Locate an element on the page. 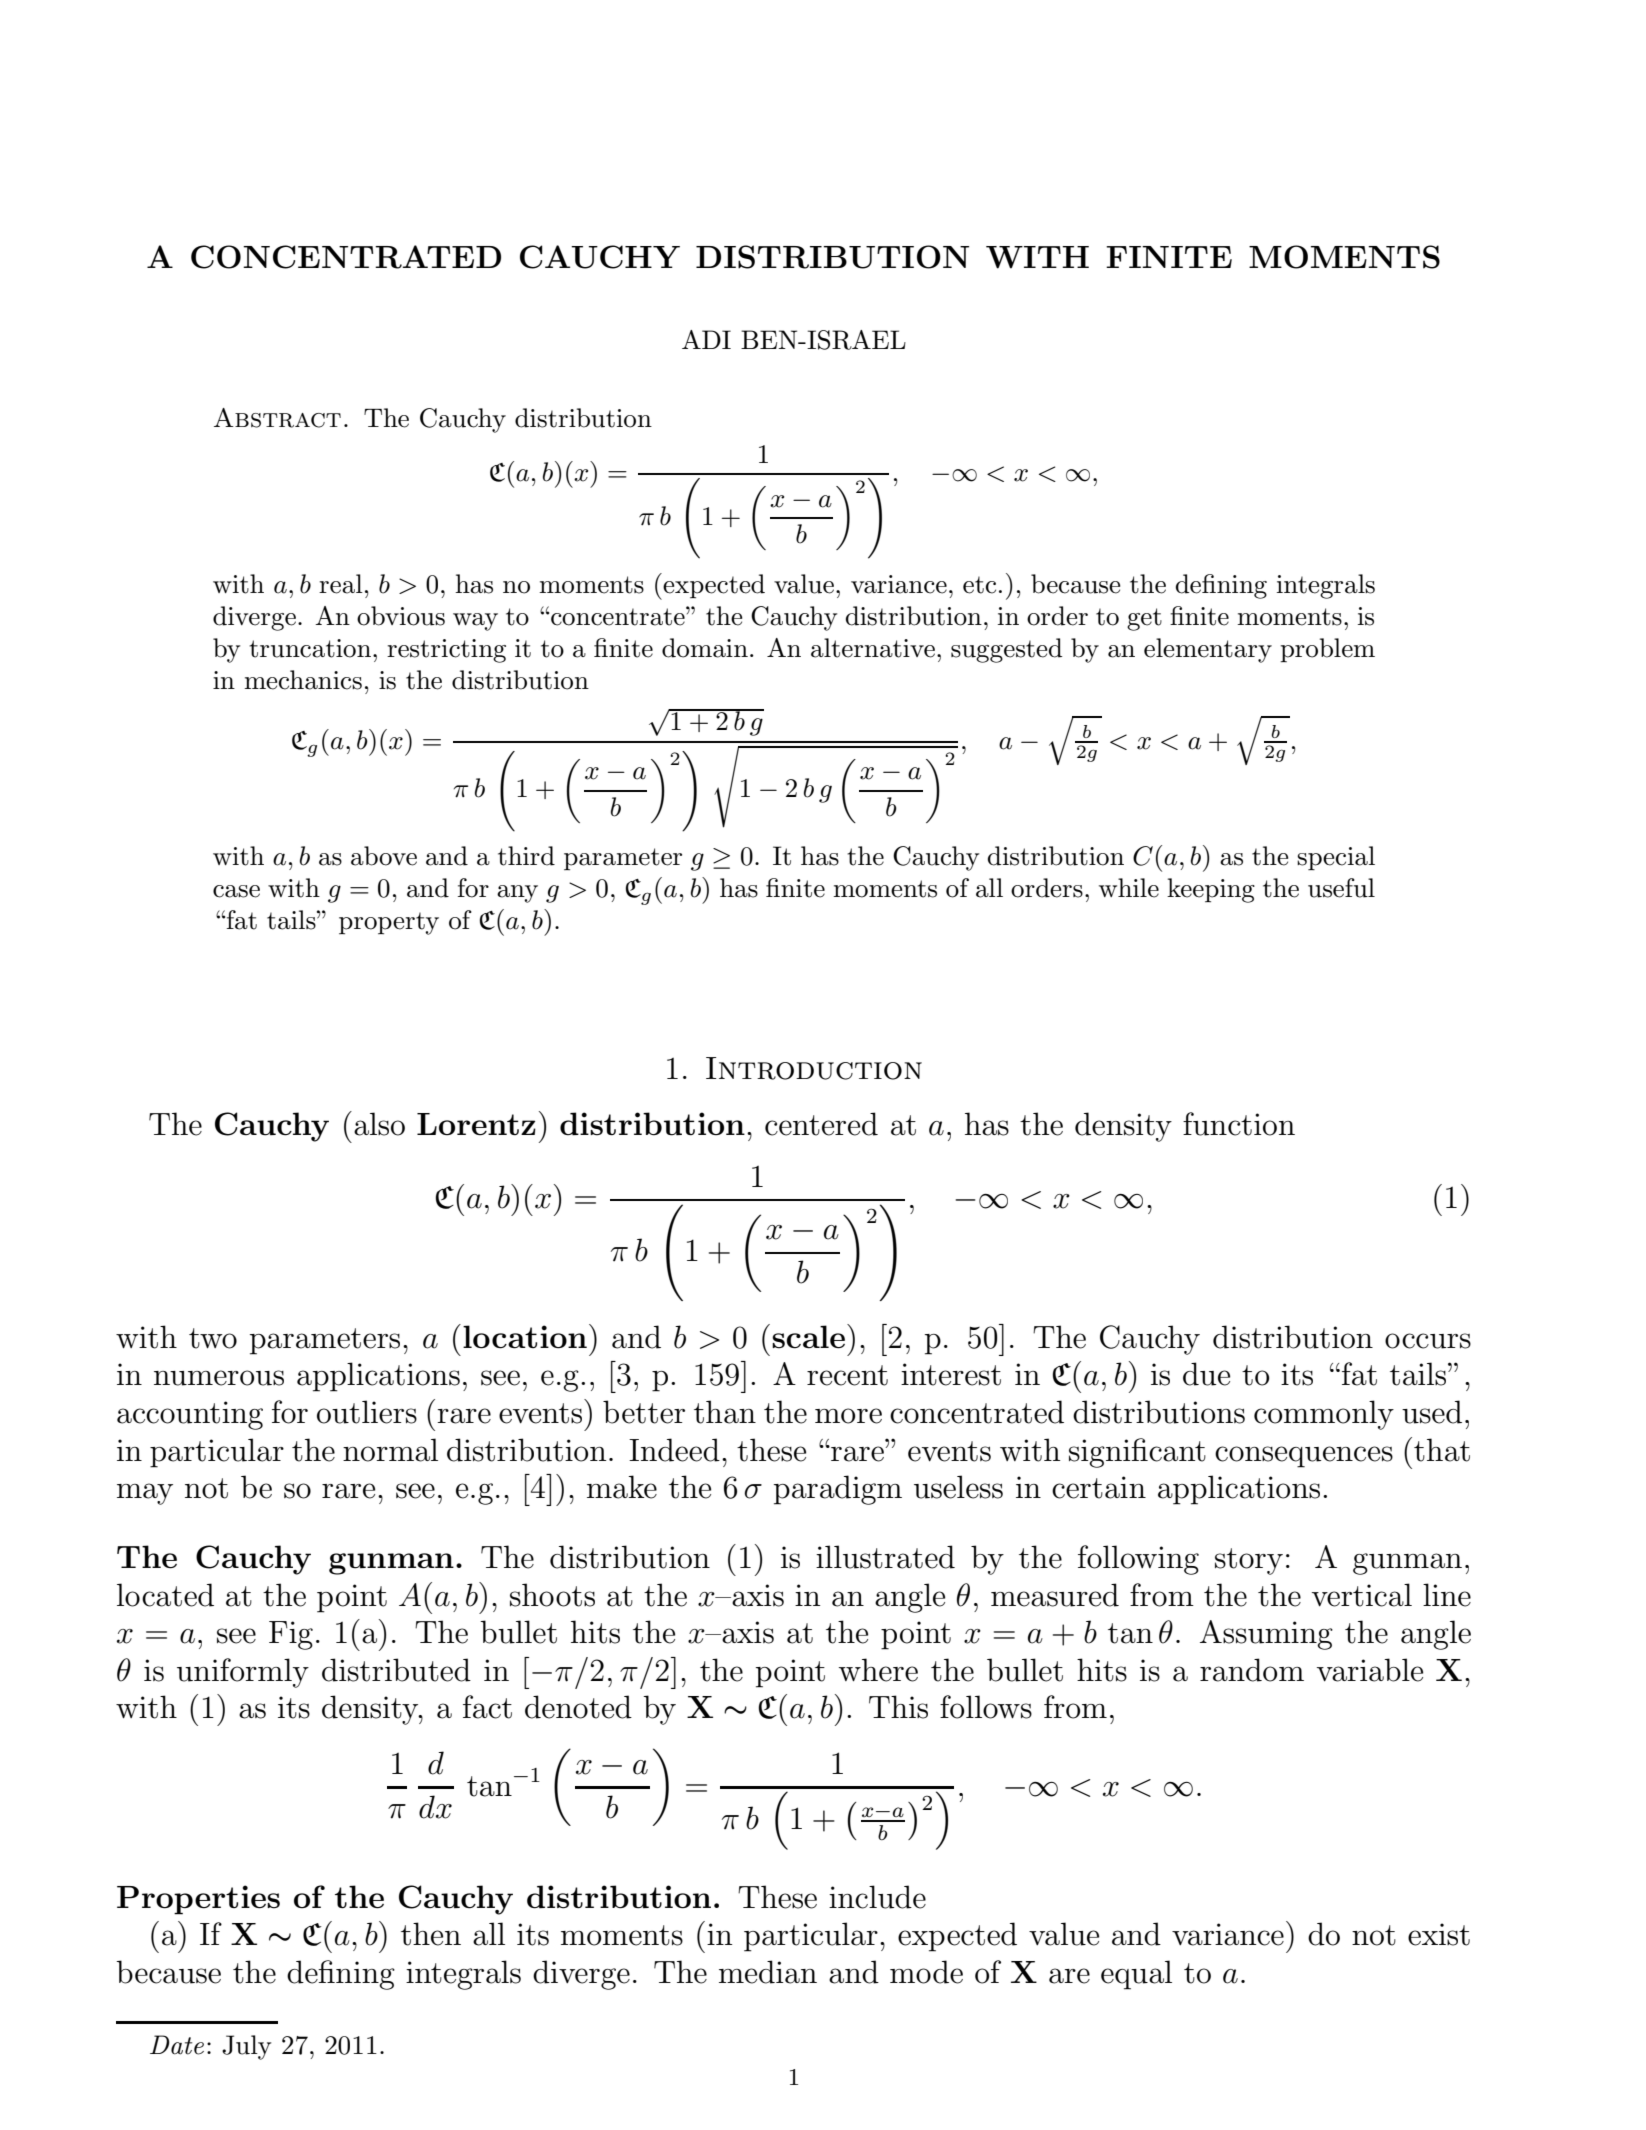 This document has height=2130, width=1646. July is located at coordinates (246, 2047).
